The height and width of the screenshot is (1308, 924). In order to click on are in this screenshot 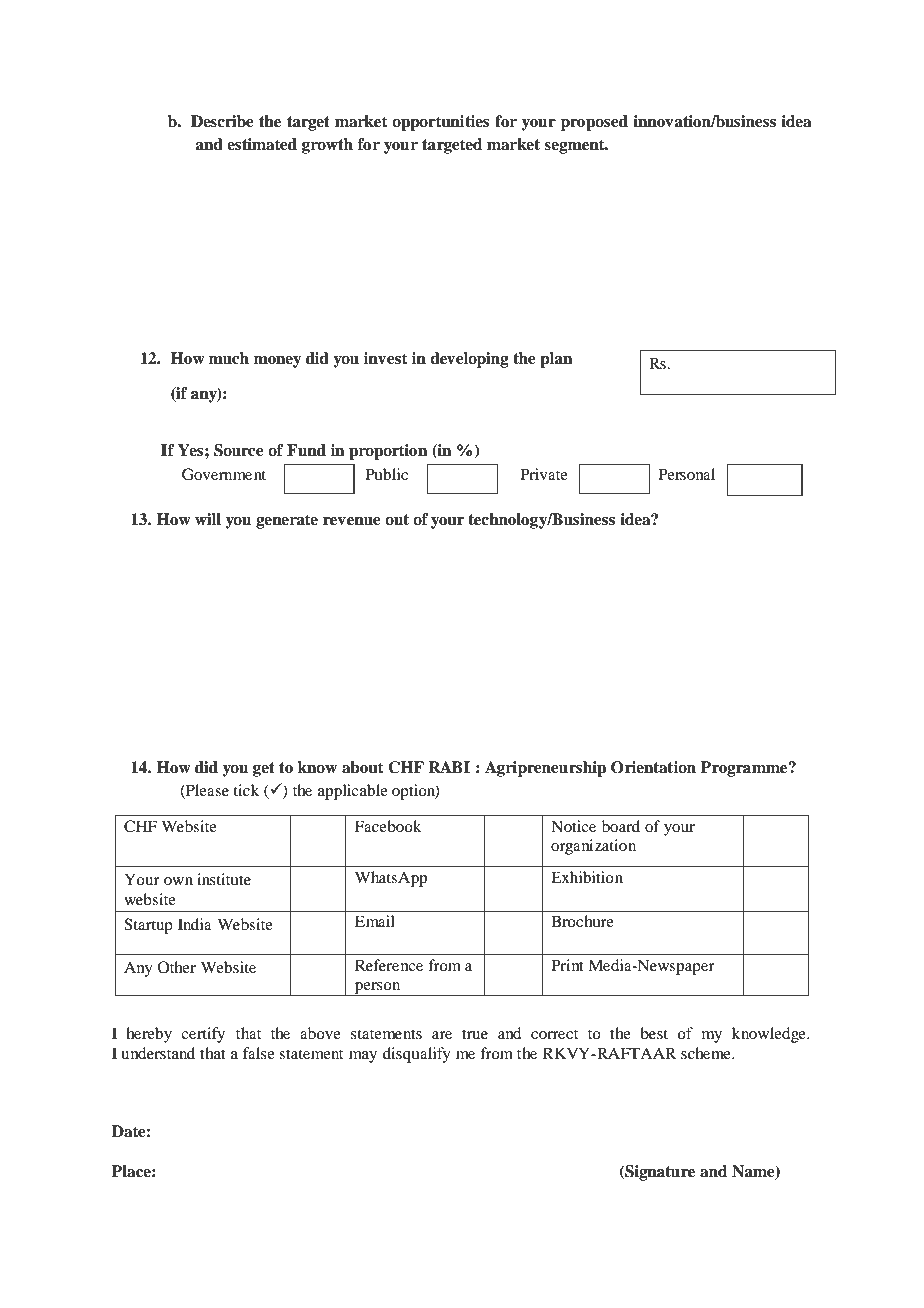, I will do `click(442, 1035)`.
